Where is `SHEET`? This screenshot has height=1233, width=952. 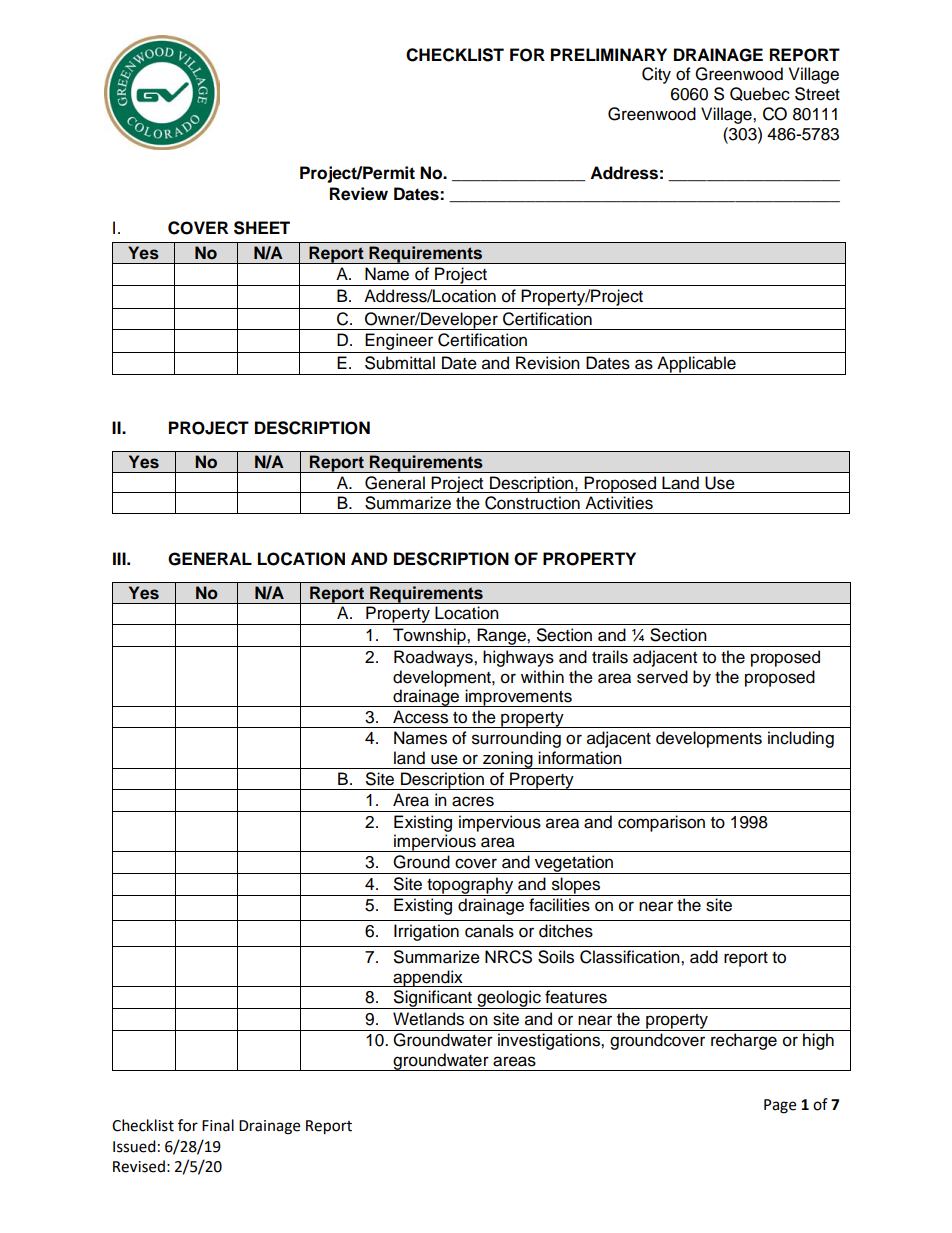
SHEET is located at coordinates (262, 228).
